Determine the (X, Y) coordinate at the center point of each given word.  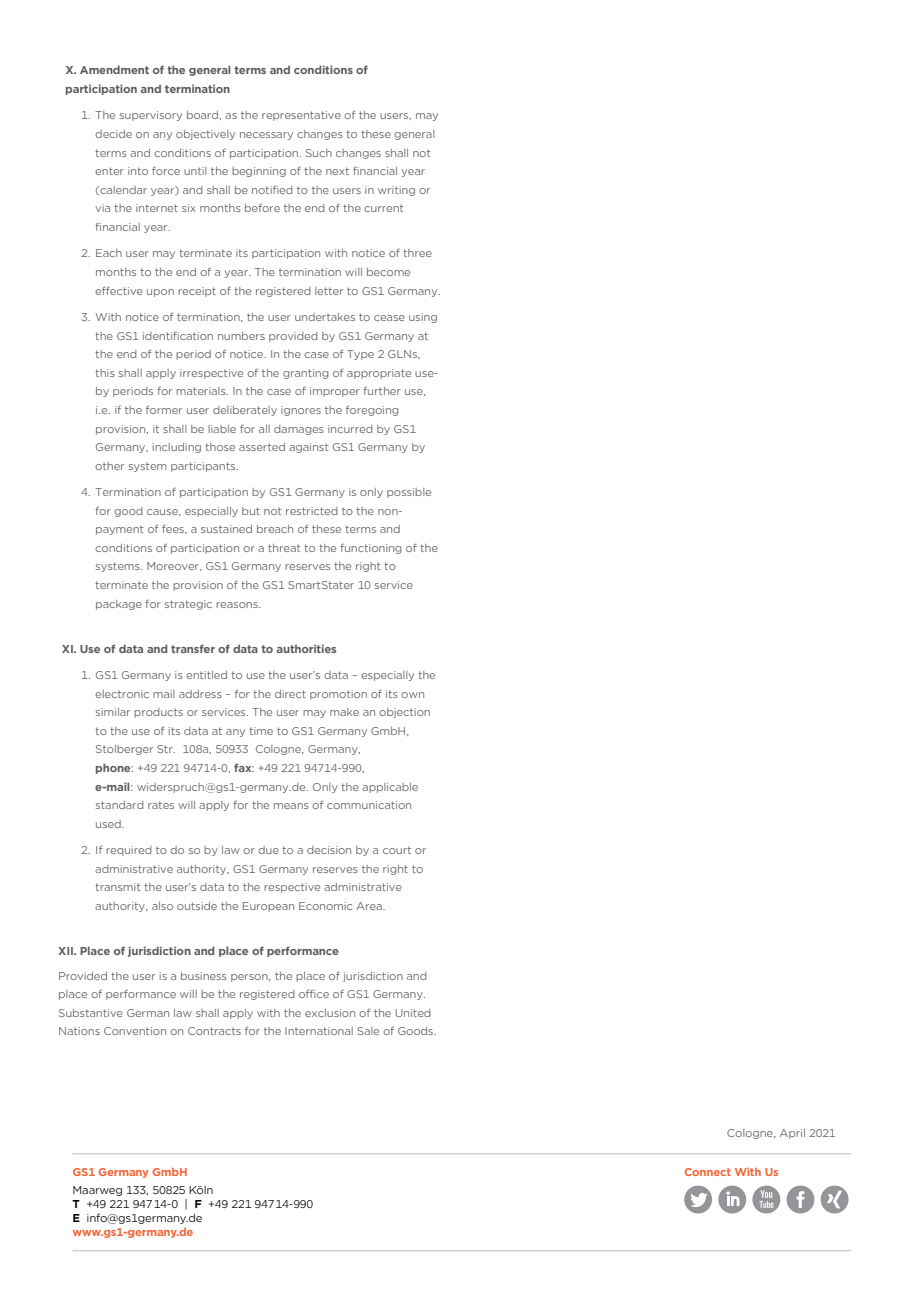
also (162, 906)
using (423, 318)
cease (389, 318)
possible (409, 493)
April (792, 1134)
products (158, 713)
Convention (135, 1031)
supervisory (151, 116)
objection (404, 713)
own (412, 695)
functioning (370, 549)
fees (174, 529)
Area (370, 906)
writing (396, 191)
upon (160, 293)
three (417, 253)
